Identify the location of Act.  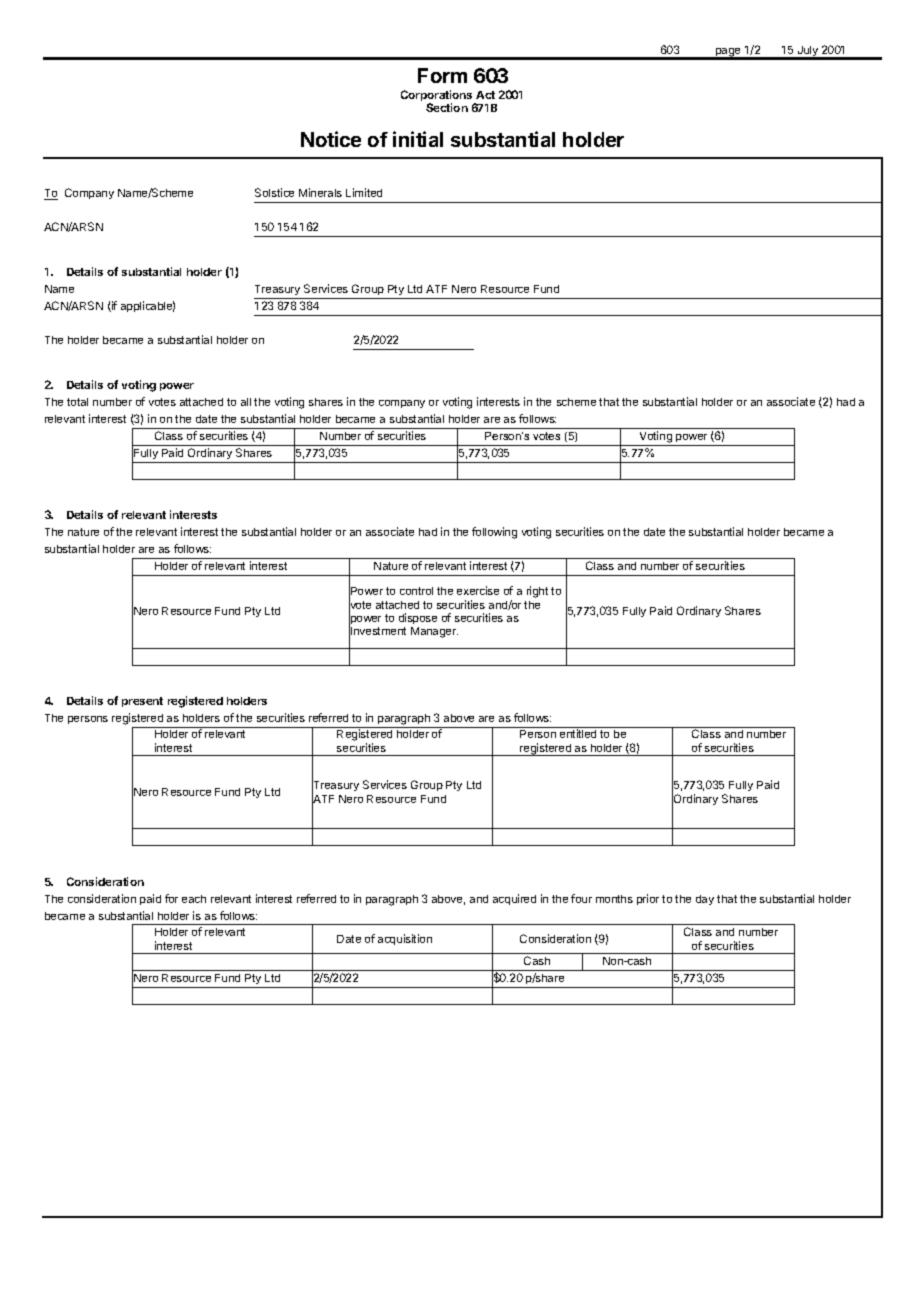
(485, 95).
